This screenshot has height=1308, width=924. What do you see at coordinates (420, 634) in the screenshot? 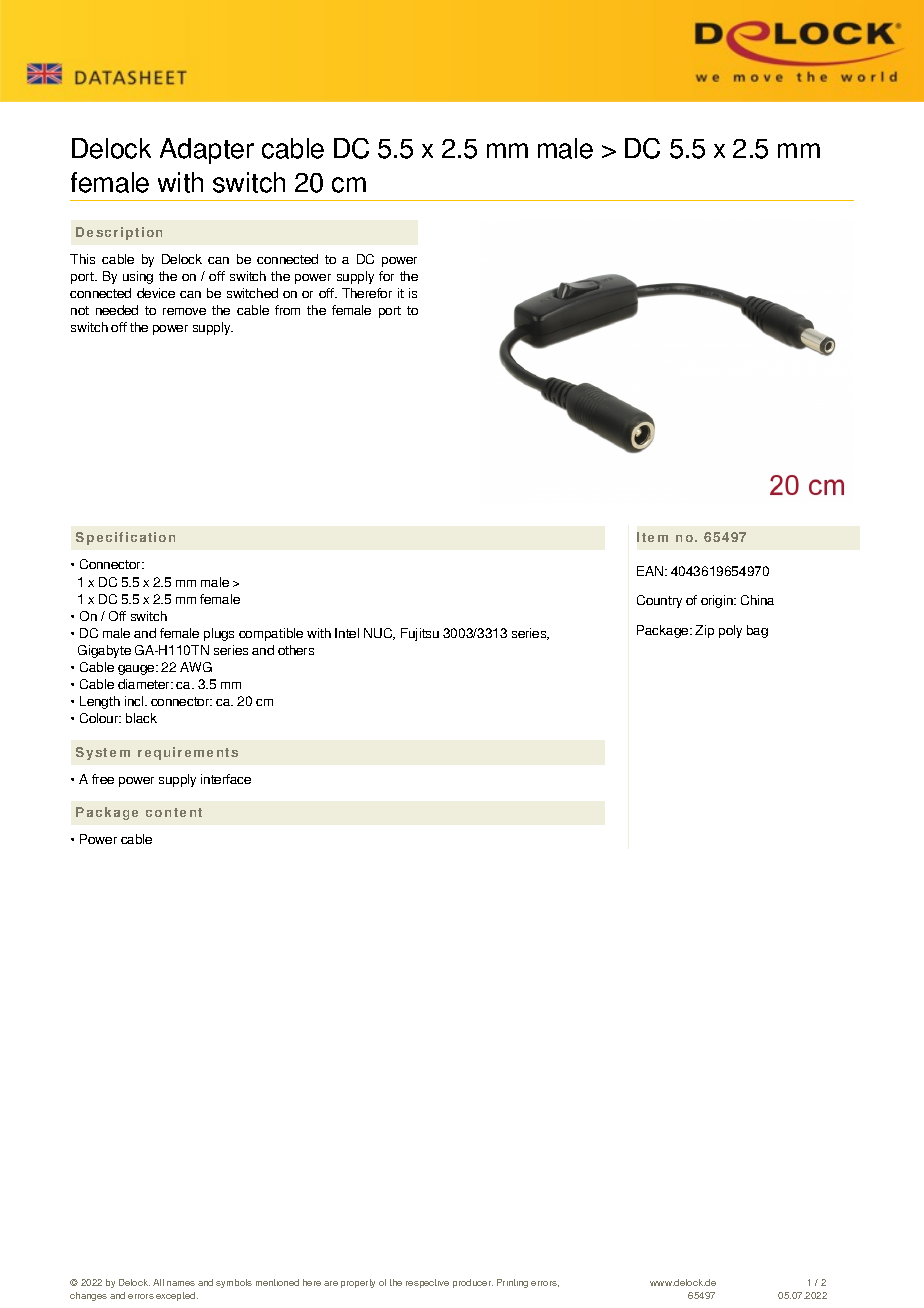
I see `Fujitsu` at bounding box center [420, 634].
